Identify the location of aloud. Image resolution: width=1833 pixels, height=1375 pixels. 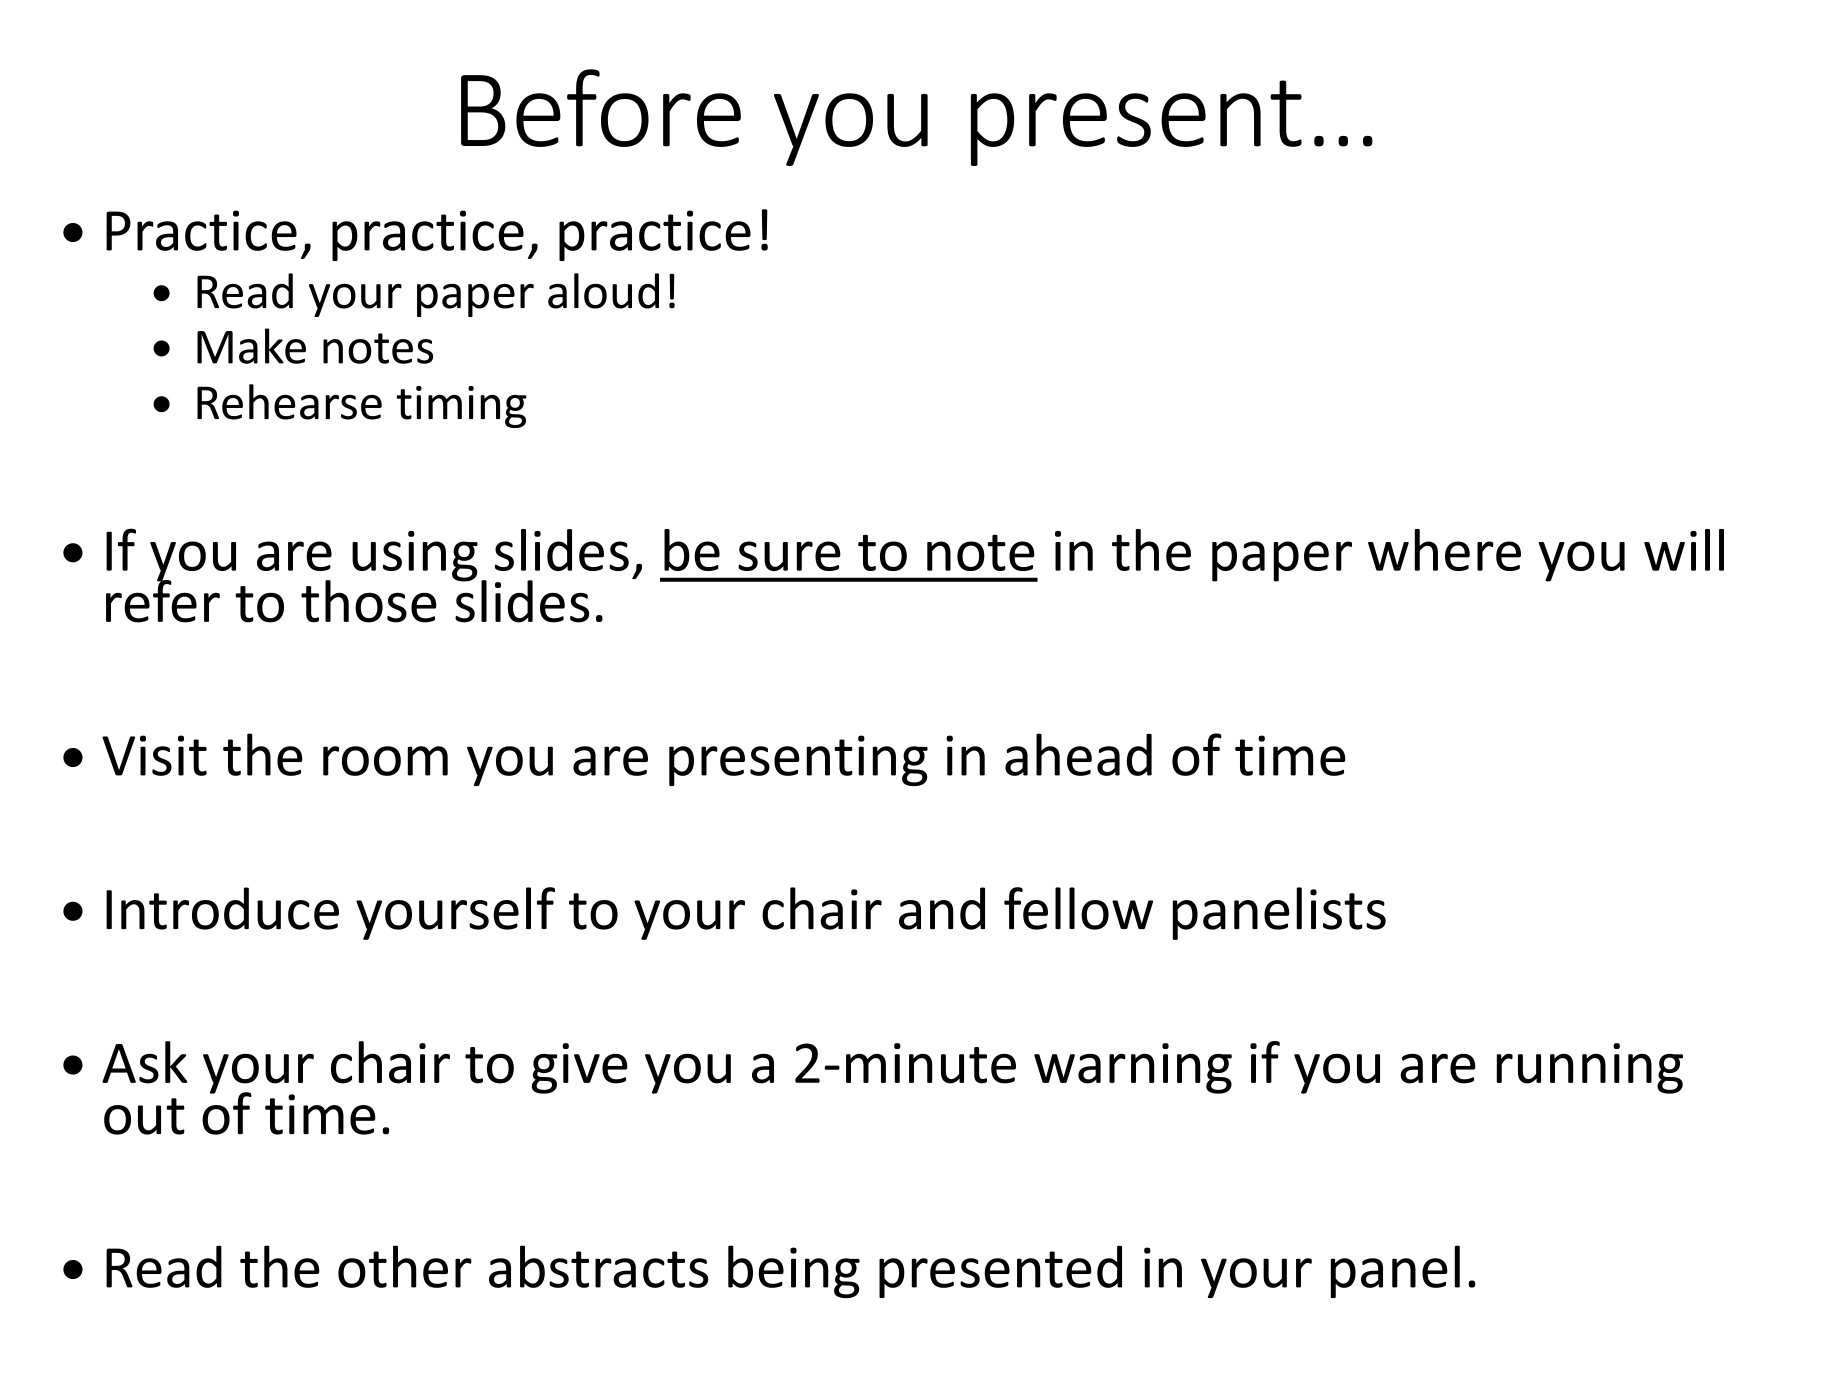
(603, 291).
